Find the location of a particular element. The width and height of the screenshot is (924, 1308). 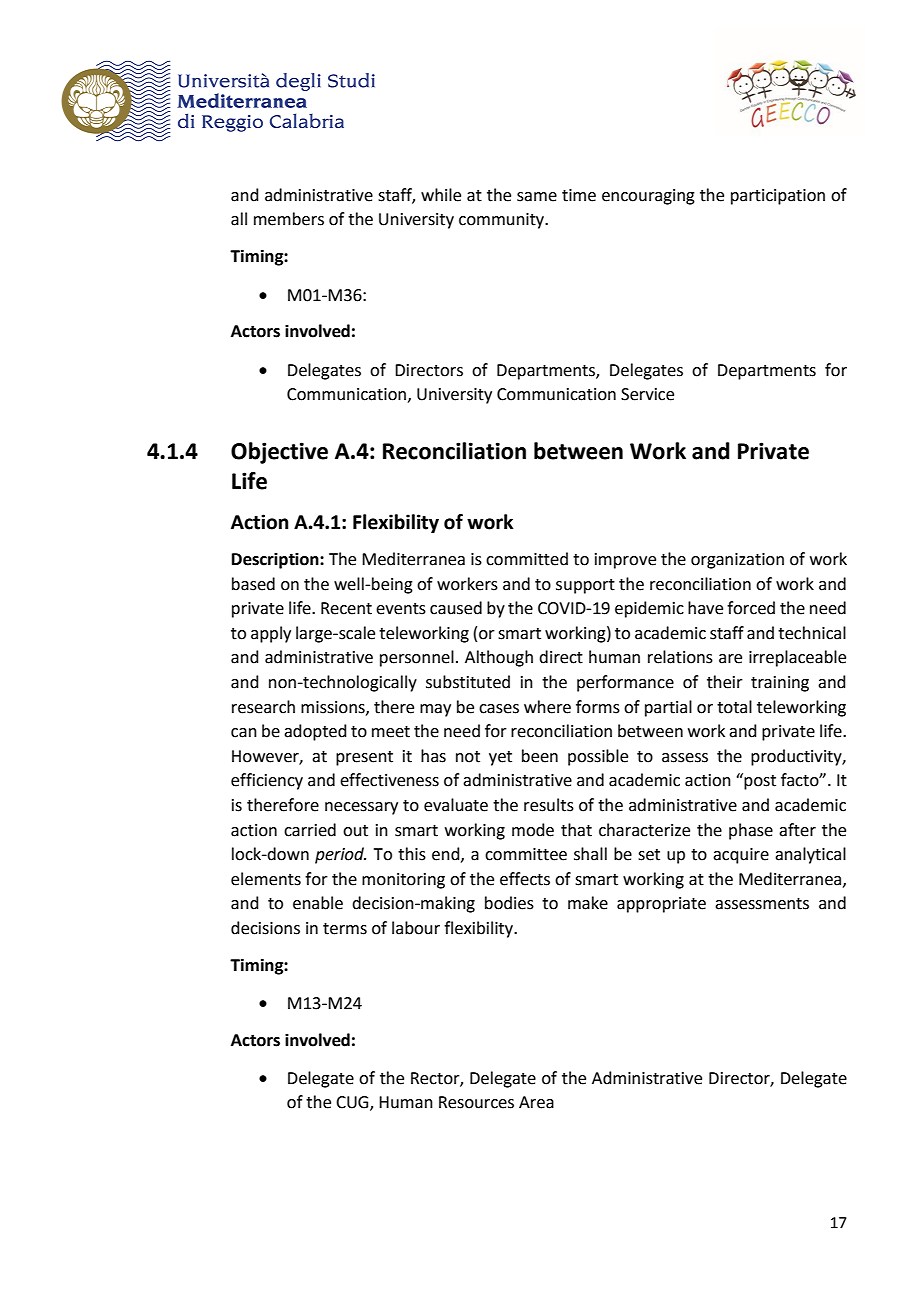

participation is located at coordinates (778, 197).
